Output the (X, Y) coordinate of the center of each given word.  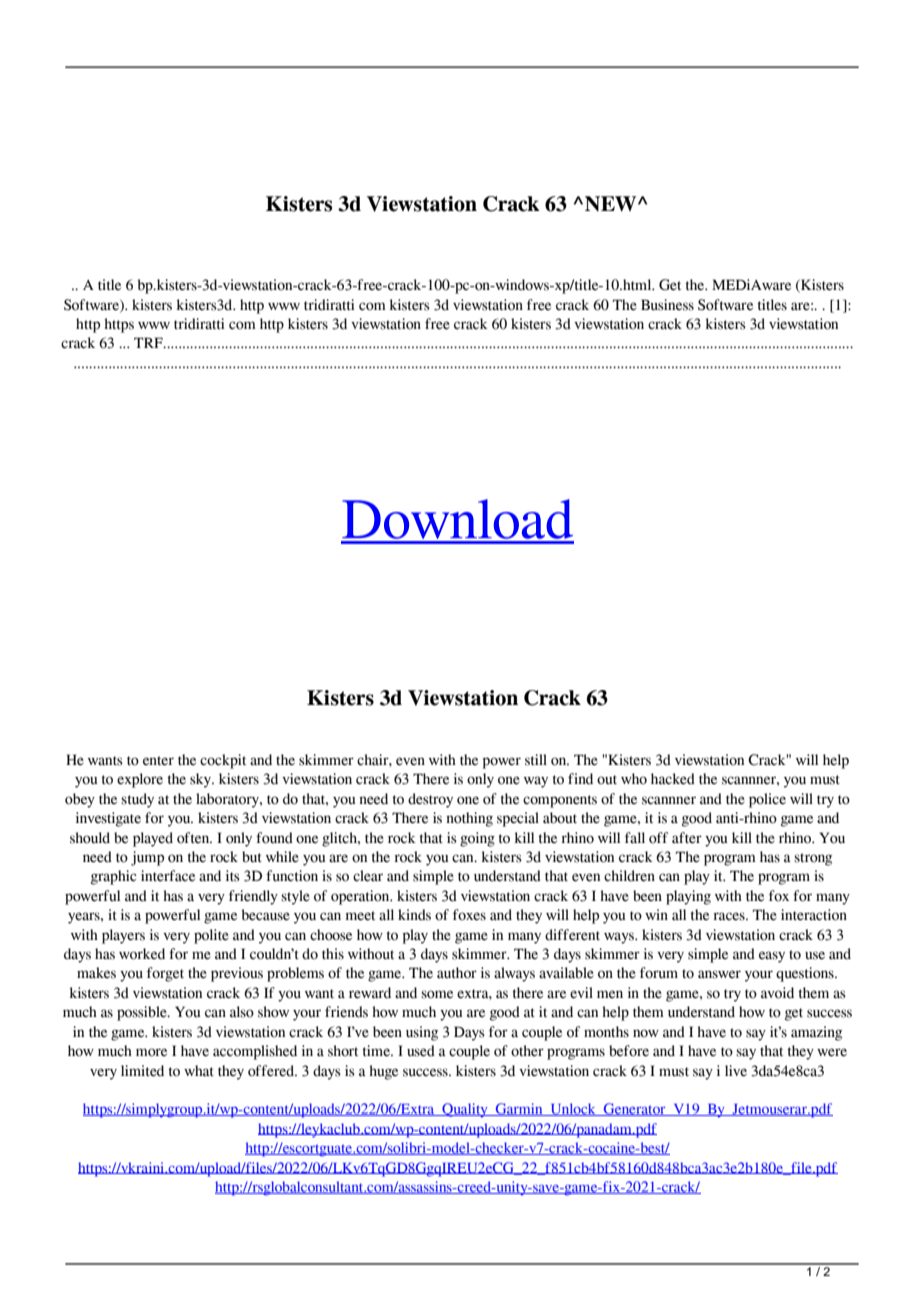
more (151, 1052)
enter (158, 761)
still (536, 760)
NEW (612, 204)
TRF (149, 342)
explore (140, 780)
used (421, 1051)
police (767, 800)
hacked (673, 779)
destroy (430, 800)
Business (667, 305)
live (736, 1071)
